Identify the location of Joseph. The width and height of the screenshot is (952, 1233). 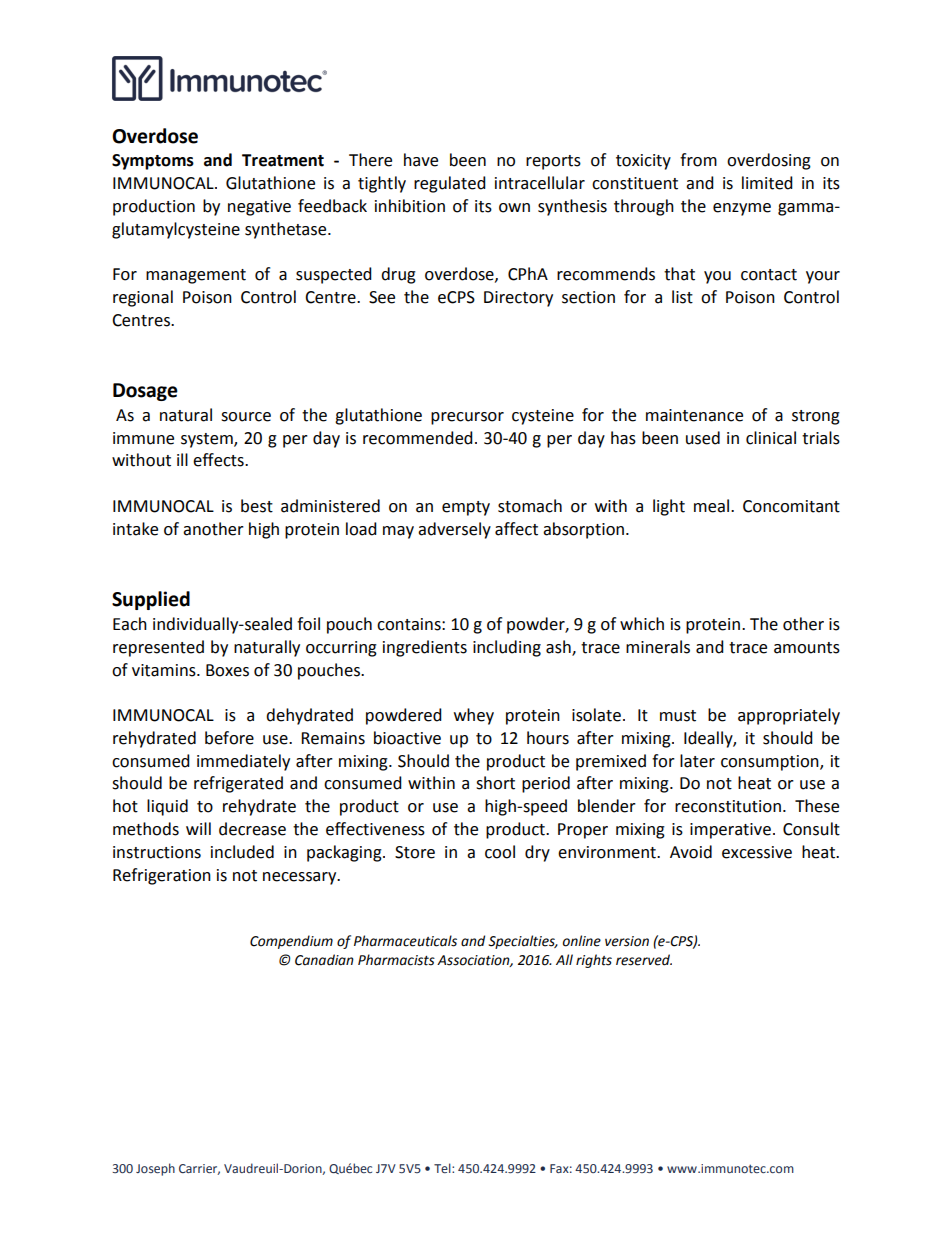
(155, 1169).
